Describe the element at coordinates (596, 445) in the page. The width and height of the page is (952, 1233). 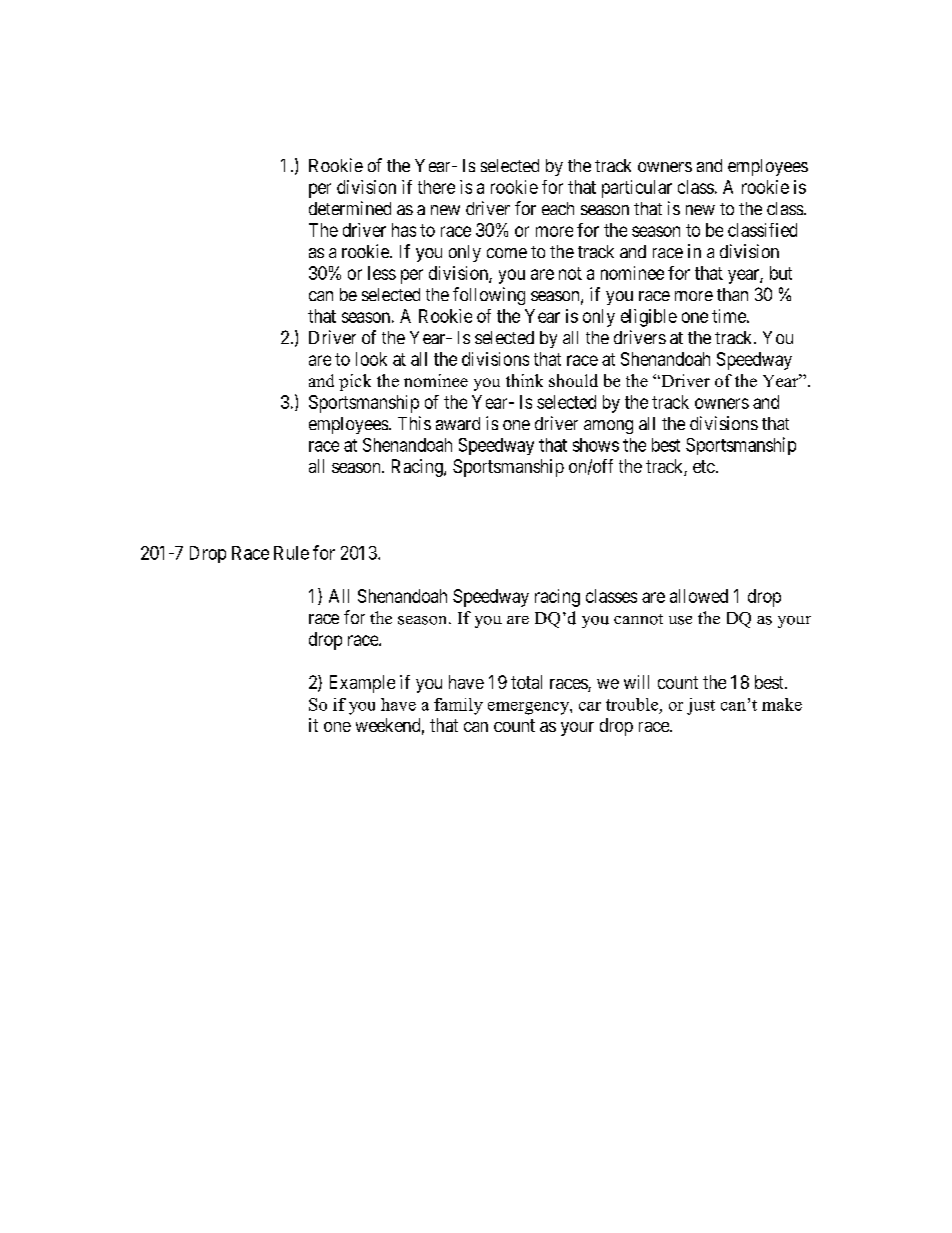
I see `shows` at that location.
